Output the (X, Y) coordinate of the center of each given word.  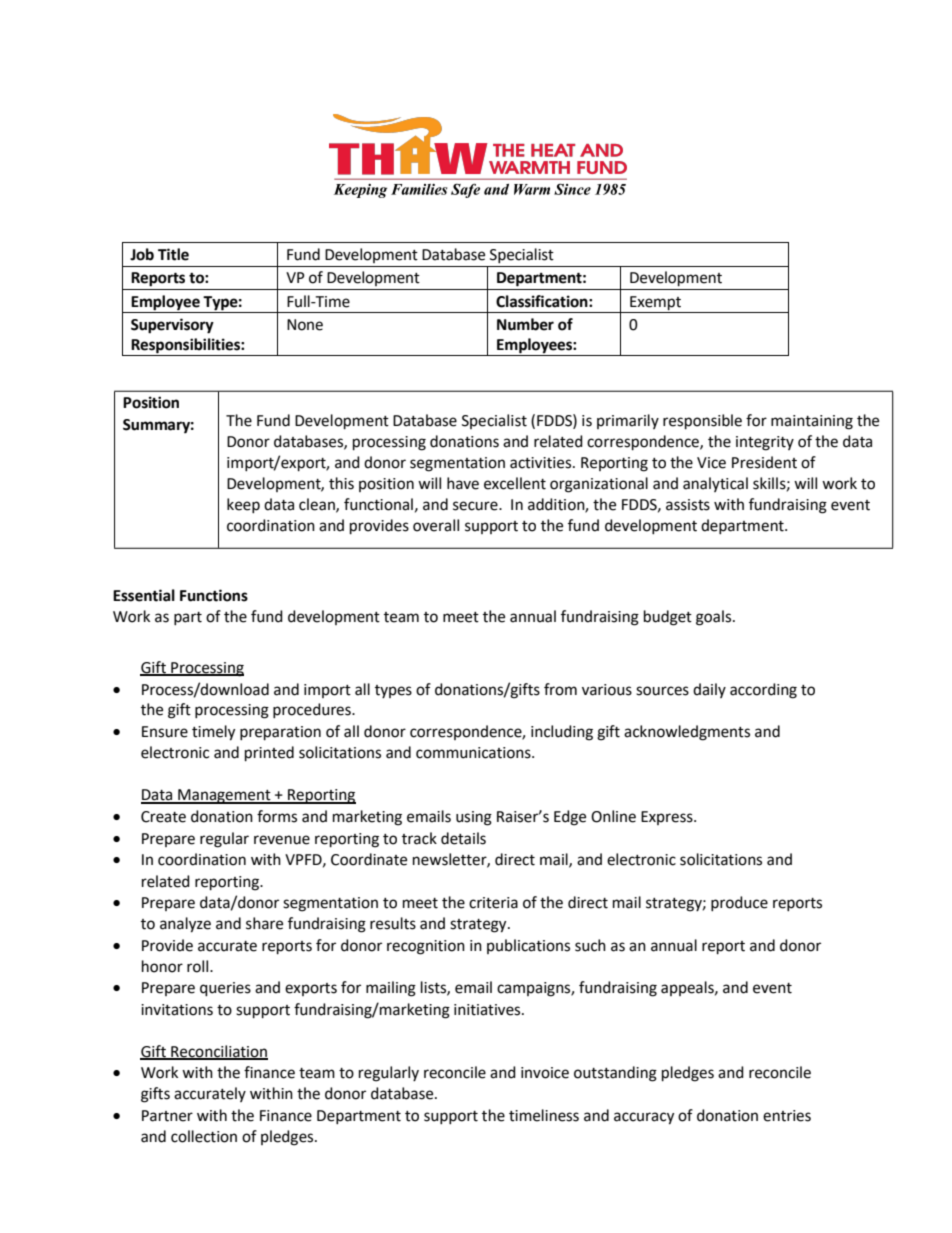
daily (709, 690)
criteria (493, 903)
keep (243, 505)
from (560, 689)
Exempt (655, 303)
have (463, 483)
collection (204, 1136)
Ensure (165, 732)
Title (173, 254)
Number (525, 324)
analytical (715, 484)
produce (739, 903)
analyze (185, 925)
